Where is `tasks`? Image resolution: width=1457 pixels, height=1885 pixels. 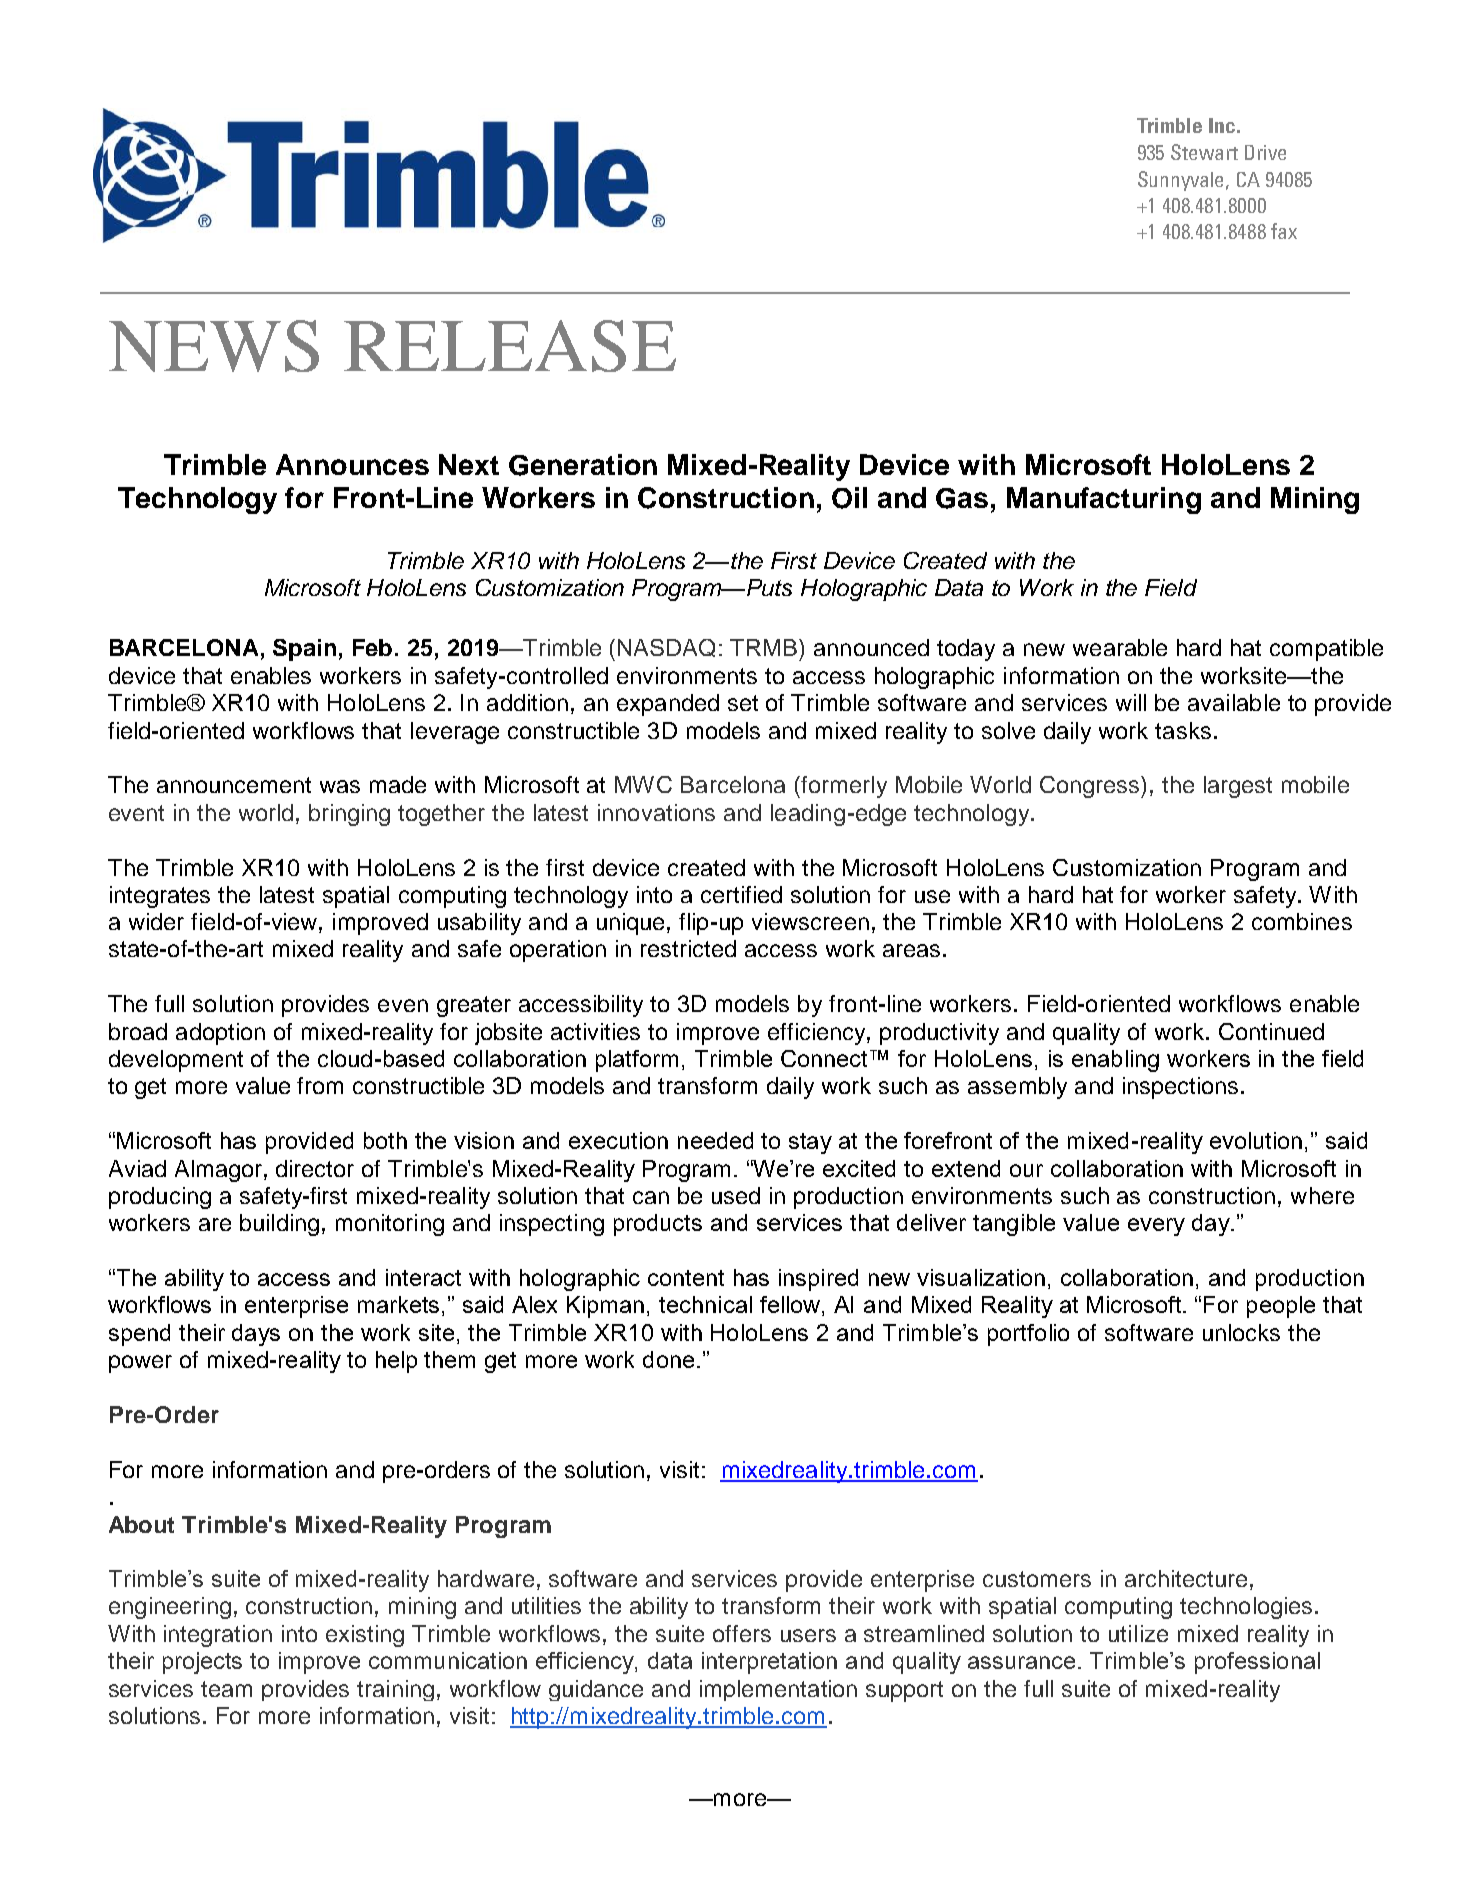
tasks is located at coordinates (1183, 730).
